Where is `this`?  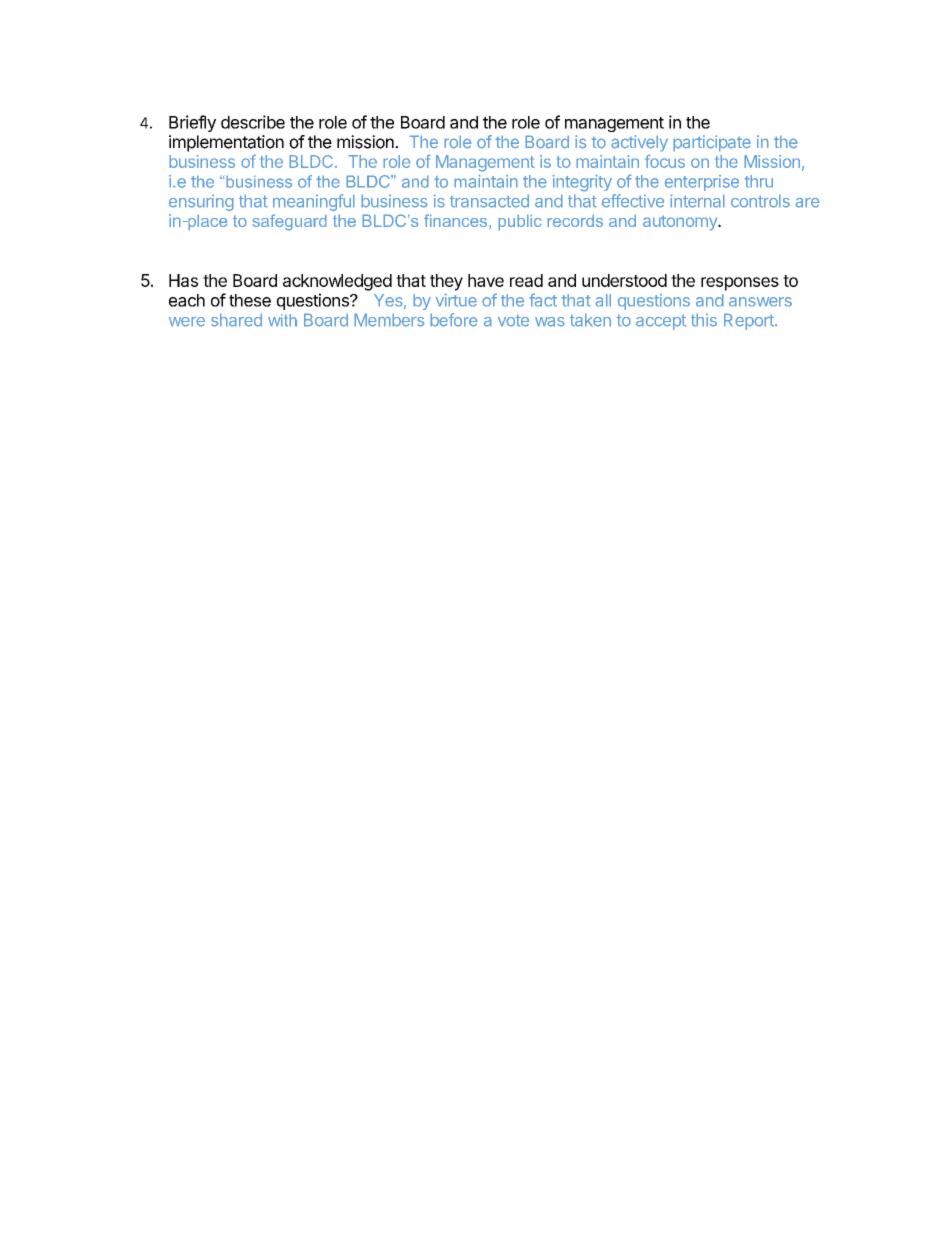 this is located at coordinates (704, 320).
